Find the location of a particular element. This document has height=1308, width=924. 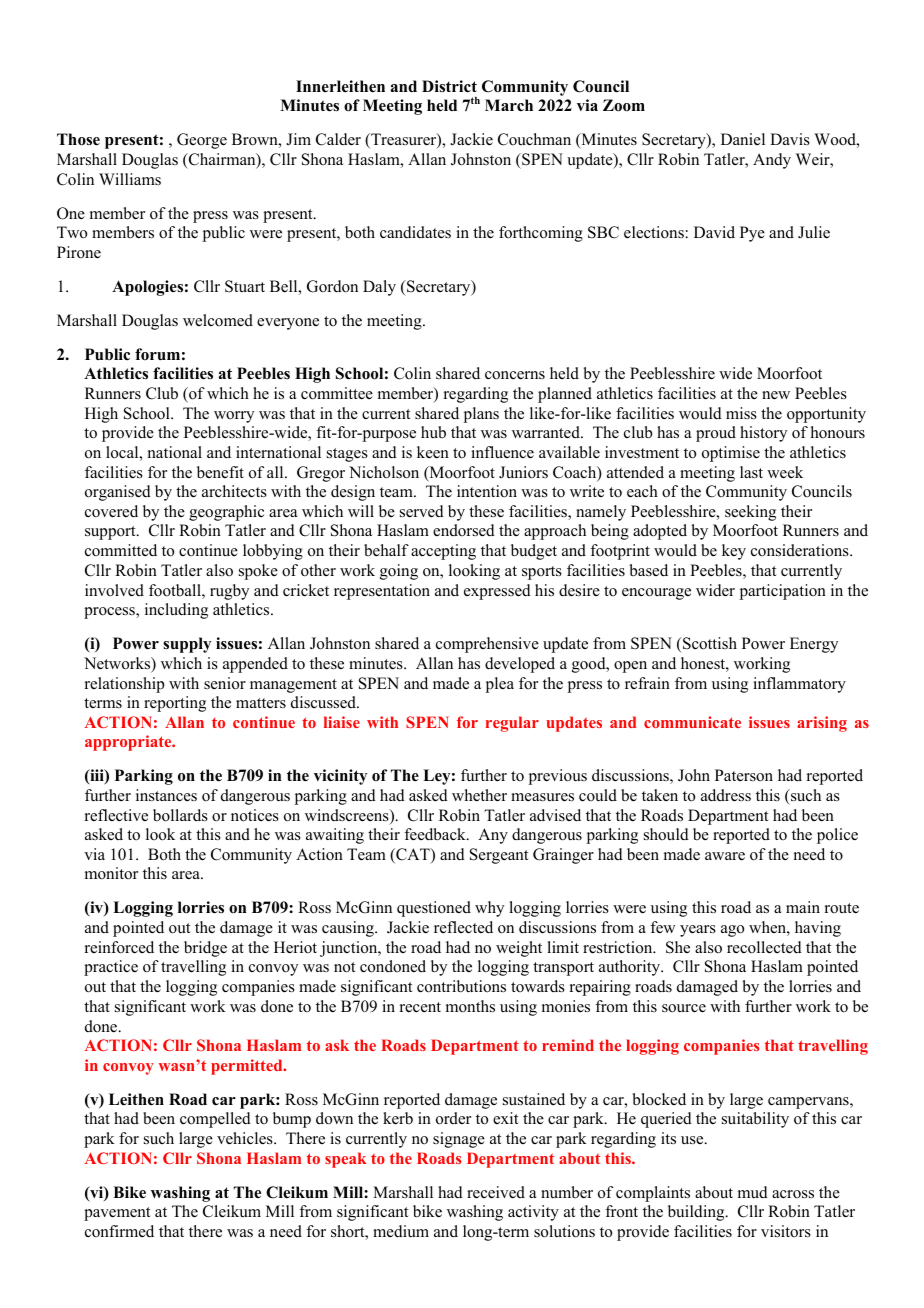

last is located at coordinates (751, 472).
